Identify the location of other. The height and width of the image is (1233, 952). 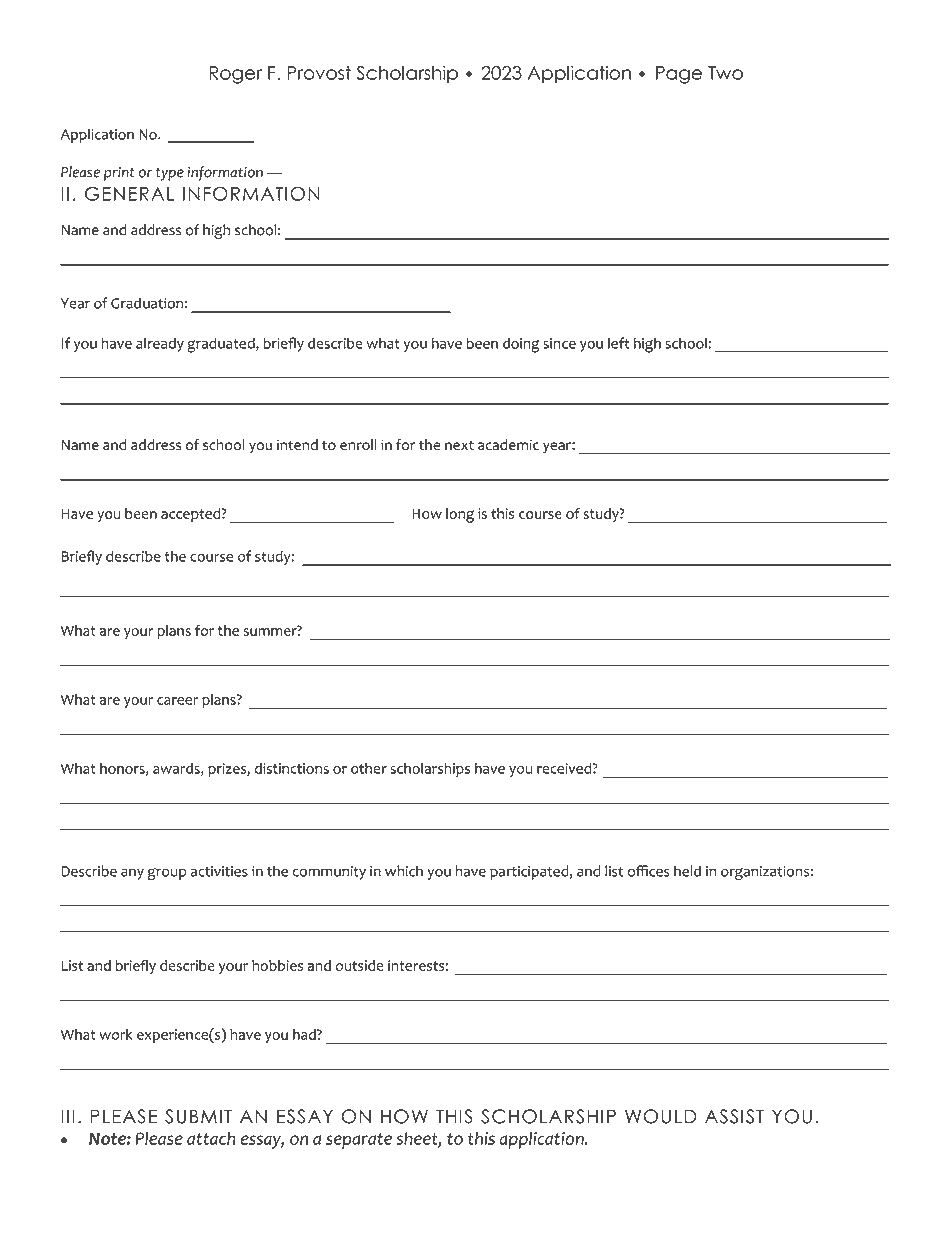
(369, 768).
